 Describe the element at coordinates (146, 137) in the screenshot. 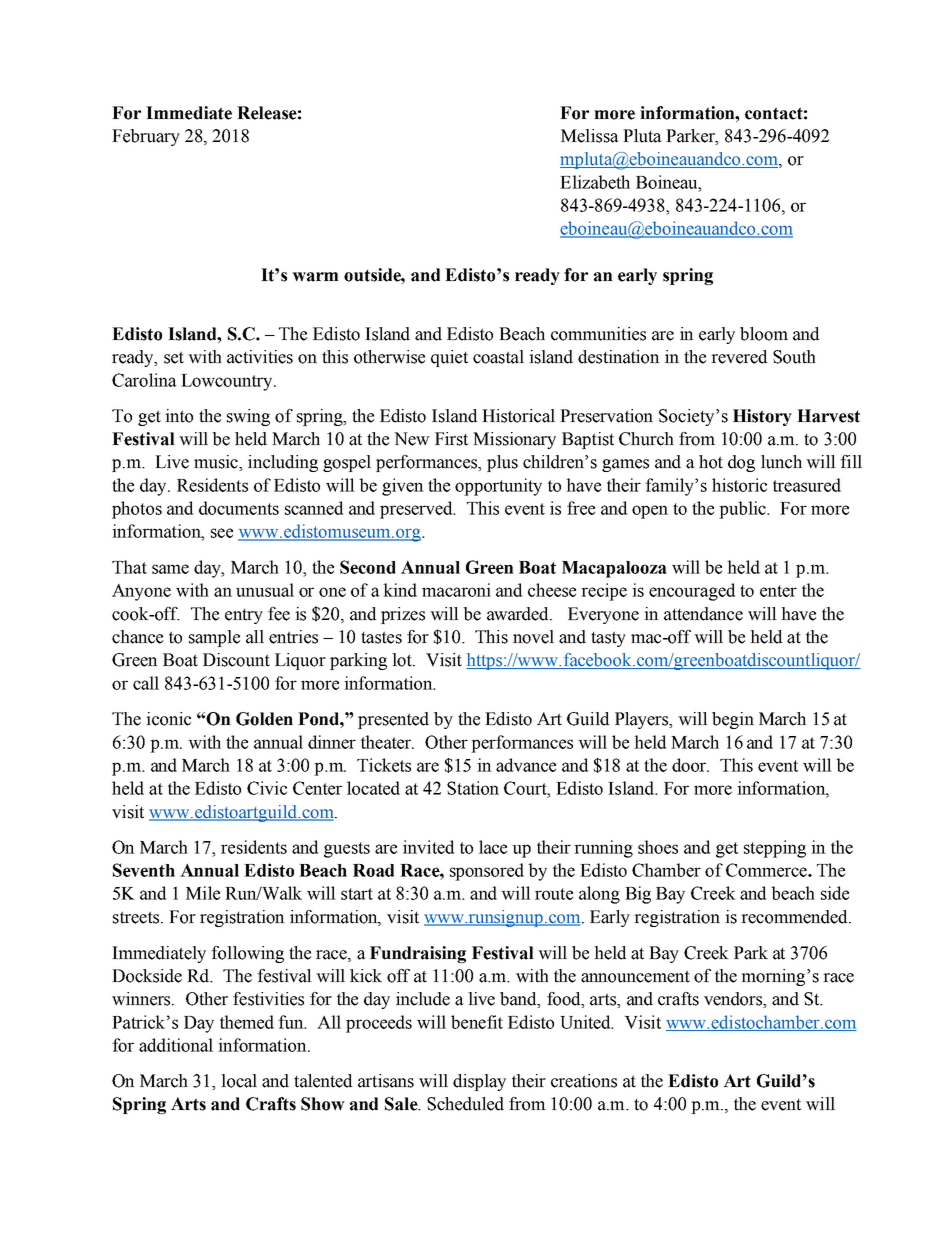

I see `February` at that location.
